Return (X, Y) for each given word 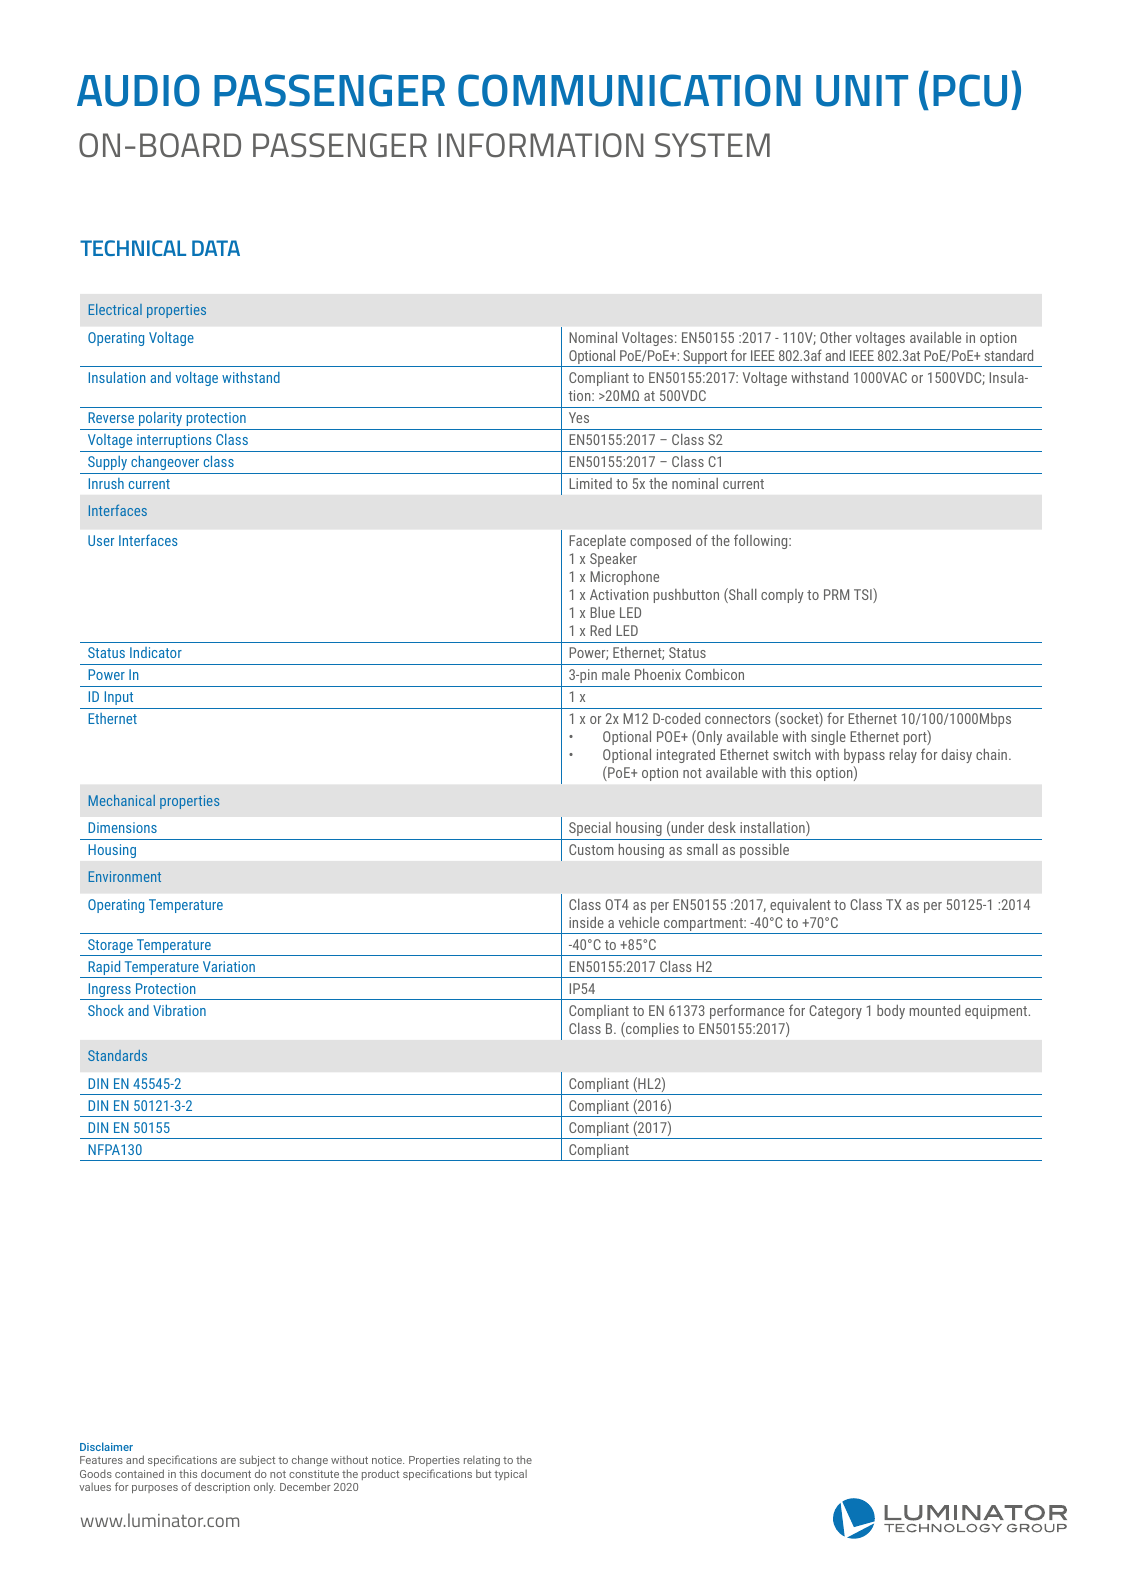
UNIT (862, 91)
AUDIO (138, 90)
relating (482, 1463)
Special (590, 829)
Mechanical (122, 800)
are (228, 1461)
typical (510, 1475)
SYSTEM (712, 145)
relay (903, 756)
